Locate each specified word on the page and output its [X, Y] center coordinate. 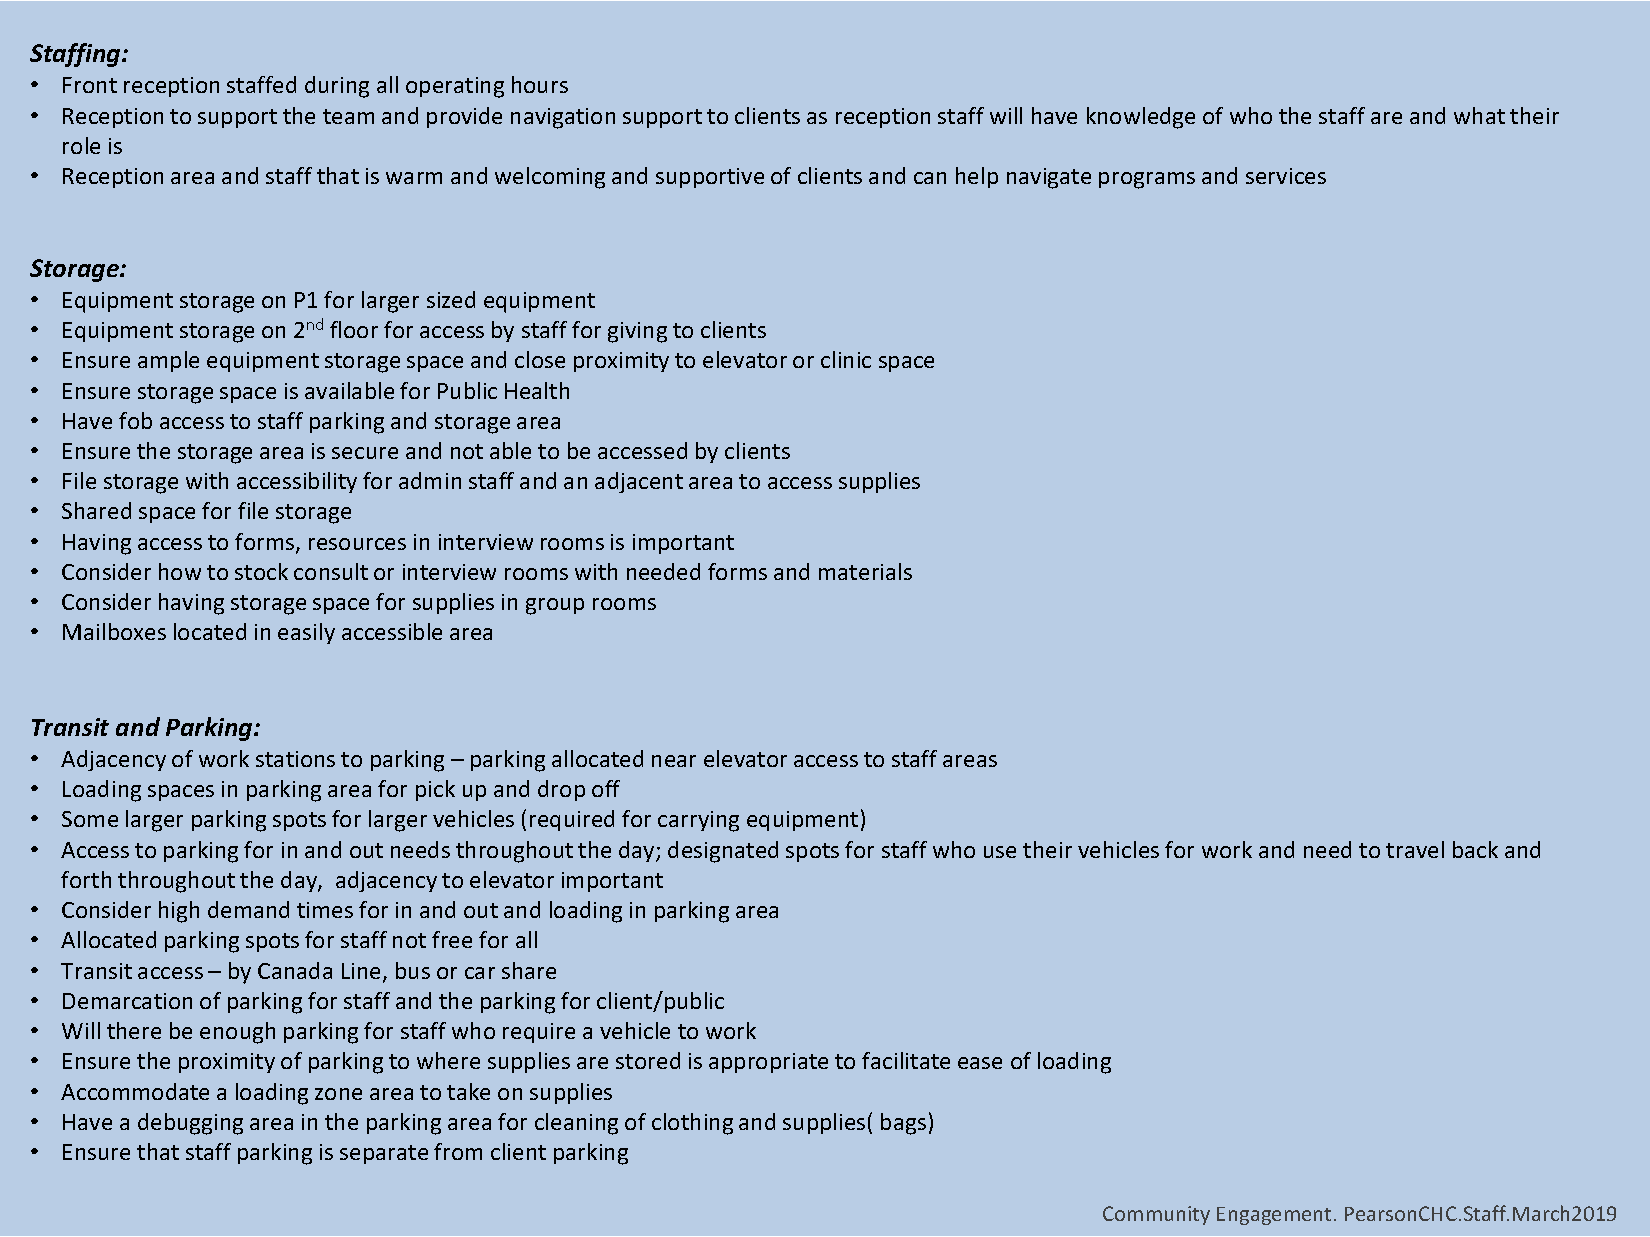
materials [865, 571]
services [1286, 176]
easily [306, 633]
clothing [692, 1124]
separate [384, 1154]
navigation [563, 118]
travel [1415, 849]
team [348, 116]
